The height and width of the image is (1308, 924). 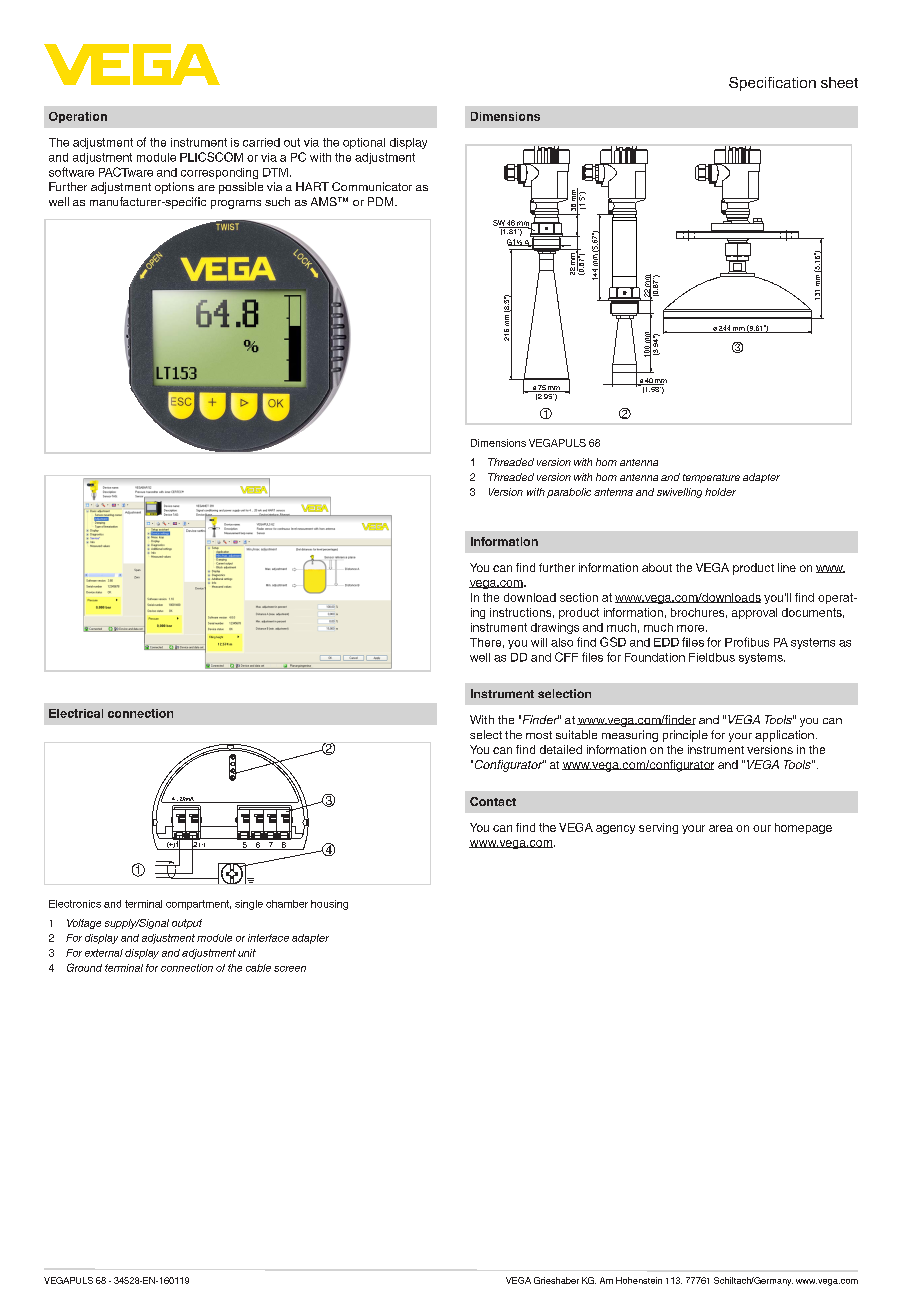 What do you see at coordinates (839, 82) in the image?
I see `sheet` at bounding box center [839, 82].
